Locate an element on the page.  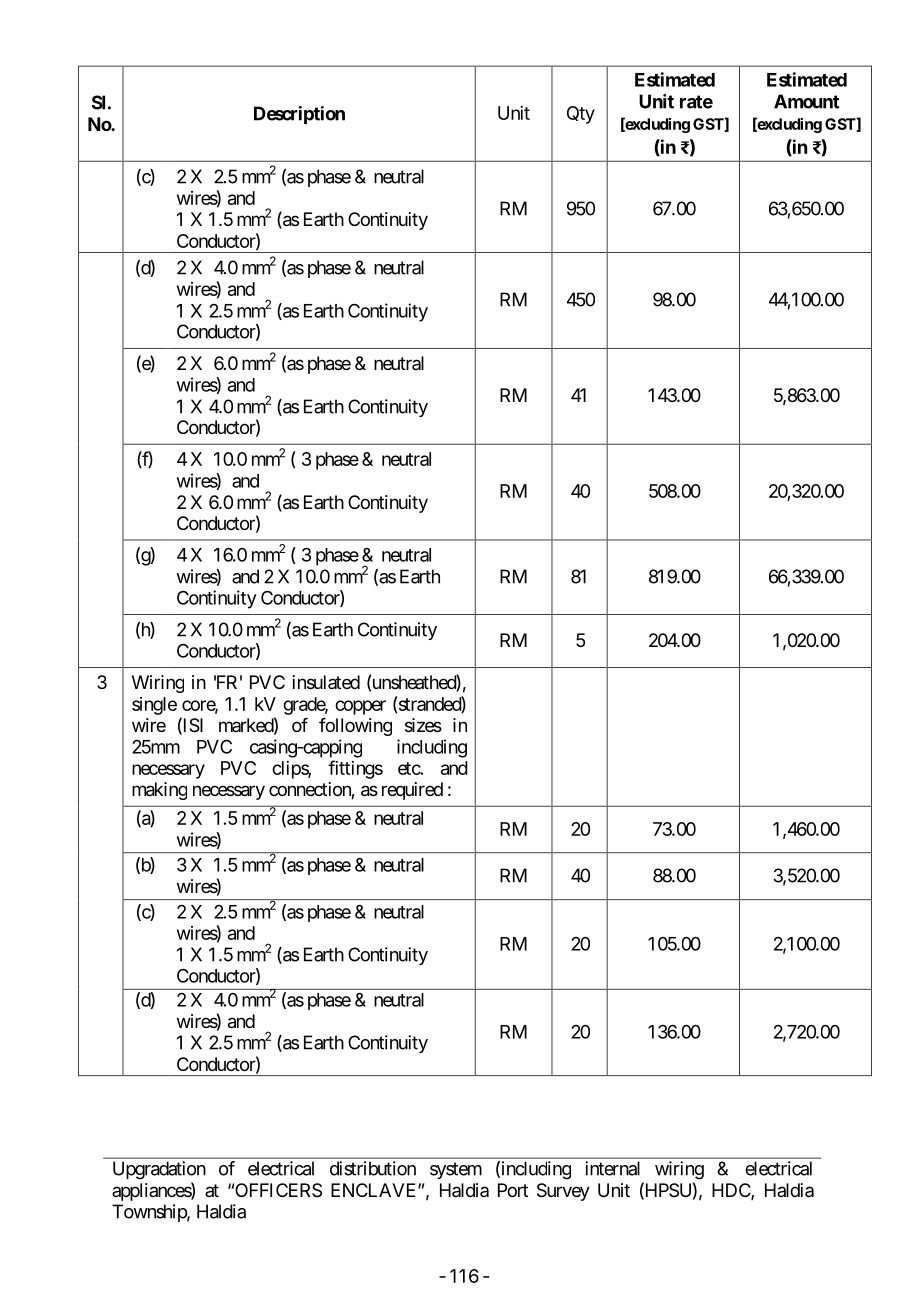
Description is located at coordinates (299, 115).
